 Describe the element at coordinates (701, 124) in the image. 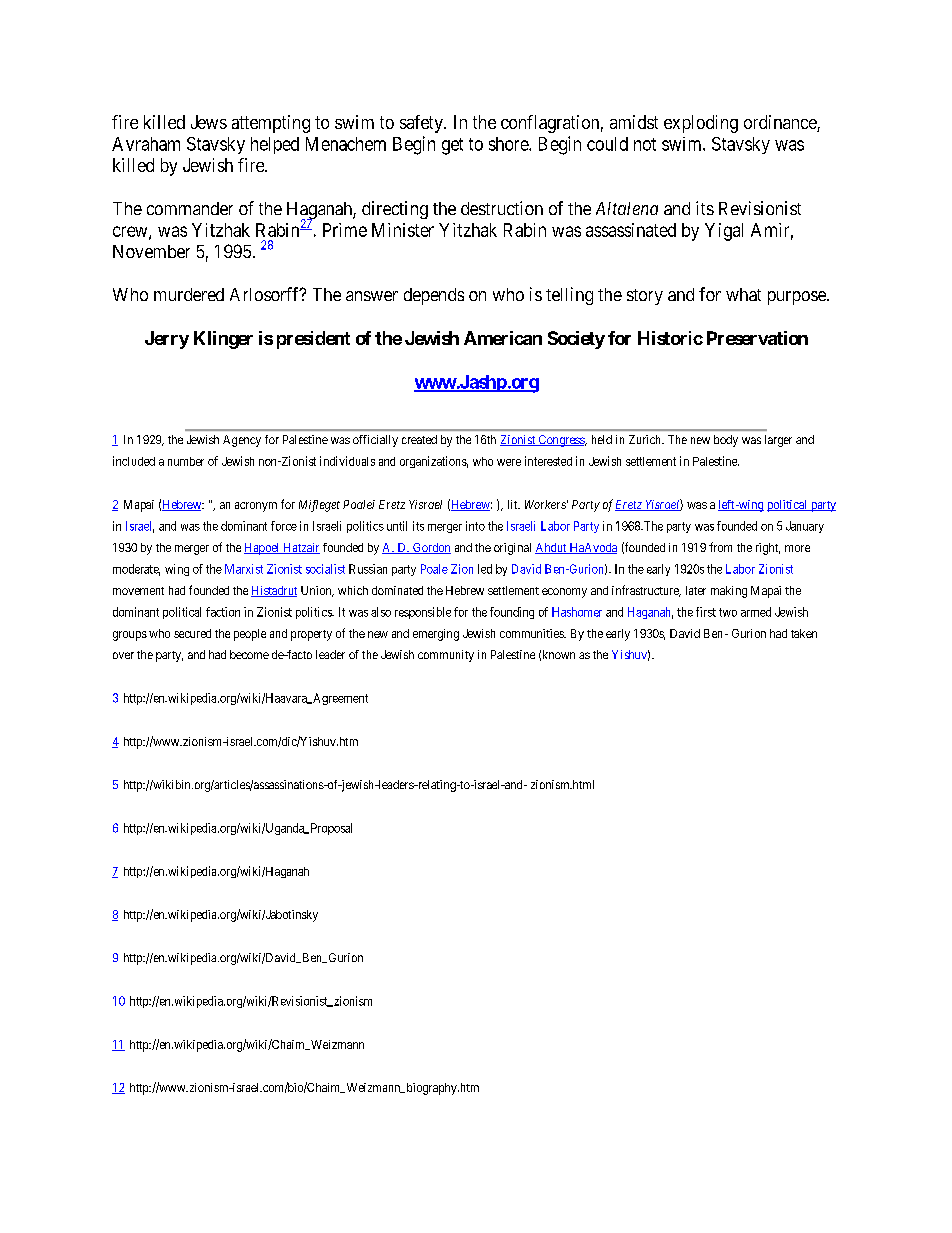

I see `exploding` at that location.
